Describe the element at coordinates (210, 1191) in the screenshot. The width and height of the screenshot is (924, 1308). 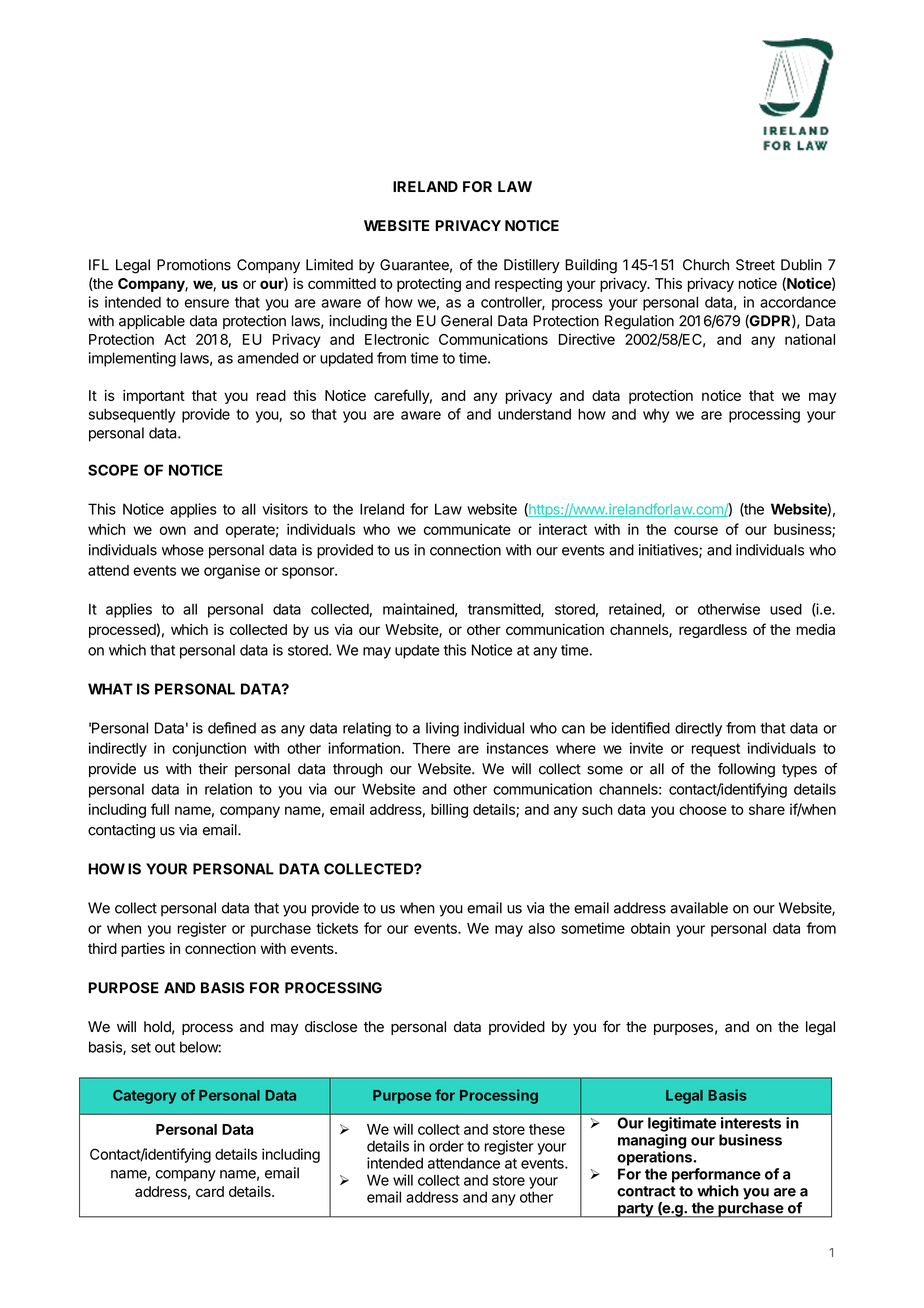
I see `card` at that location.
